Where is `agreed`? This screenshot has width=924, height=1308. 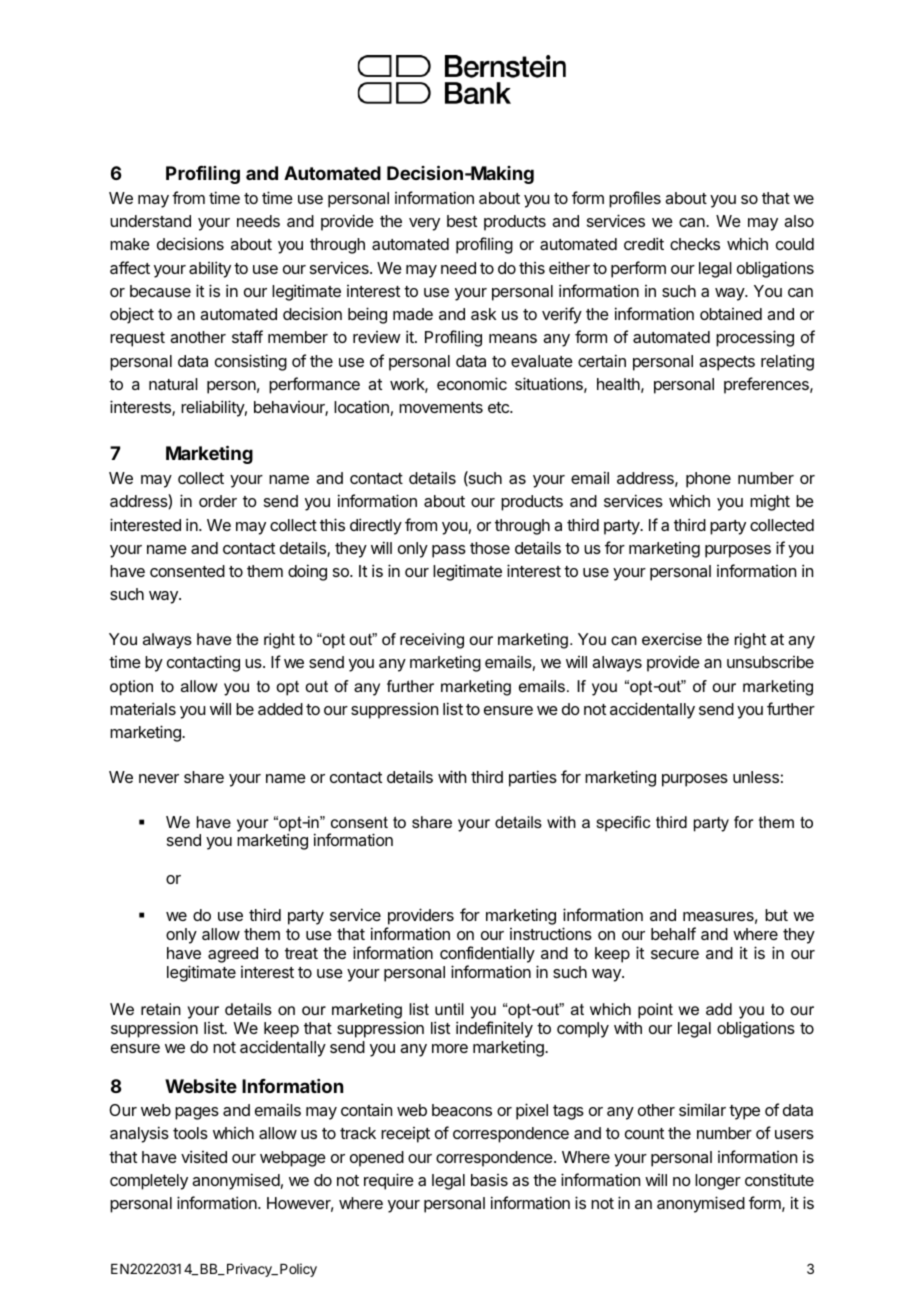
agreed is located at coordinates (233, 955).
